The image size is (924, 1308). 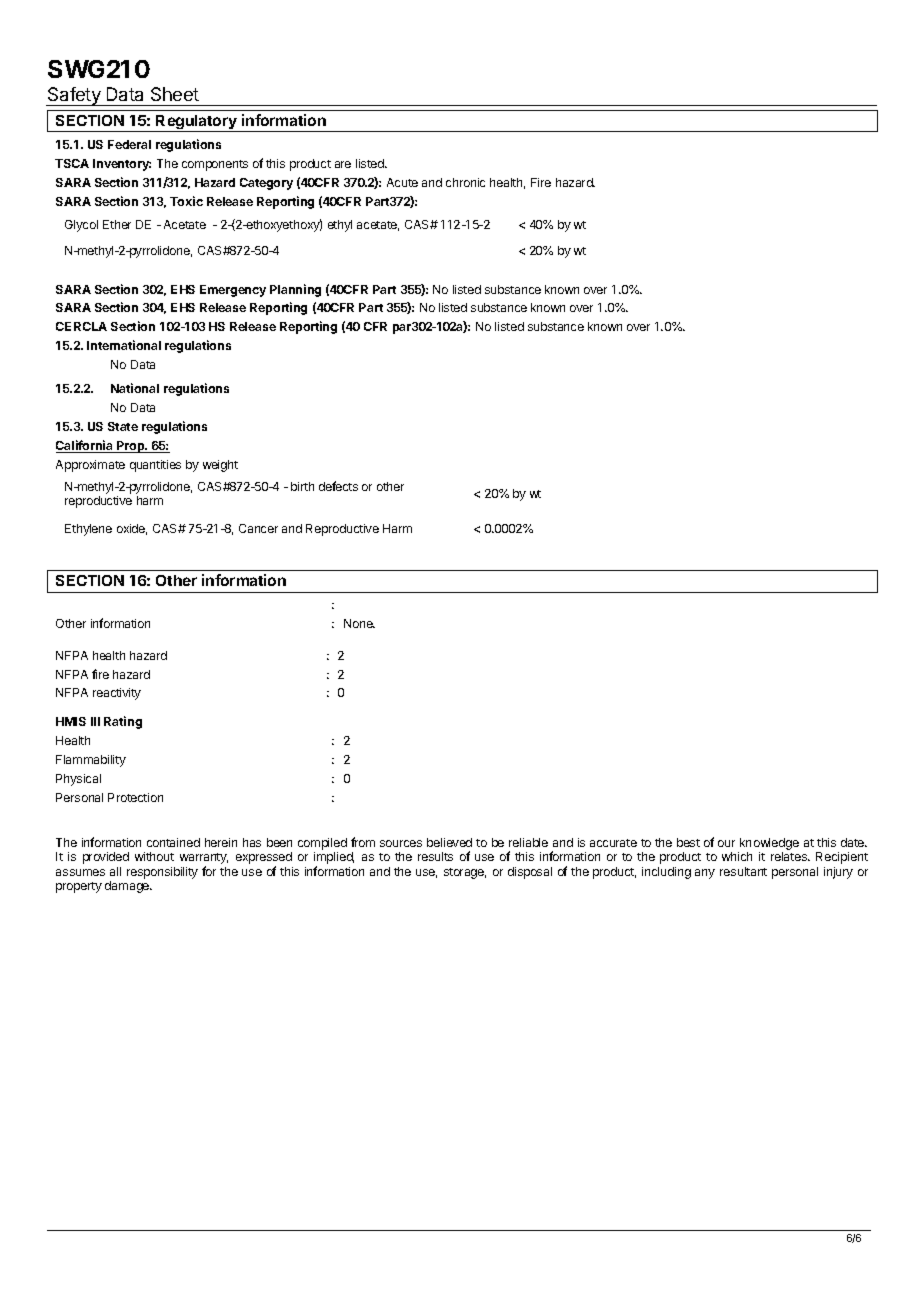 I want to click on chronic, so click(x=465, y=182).
